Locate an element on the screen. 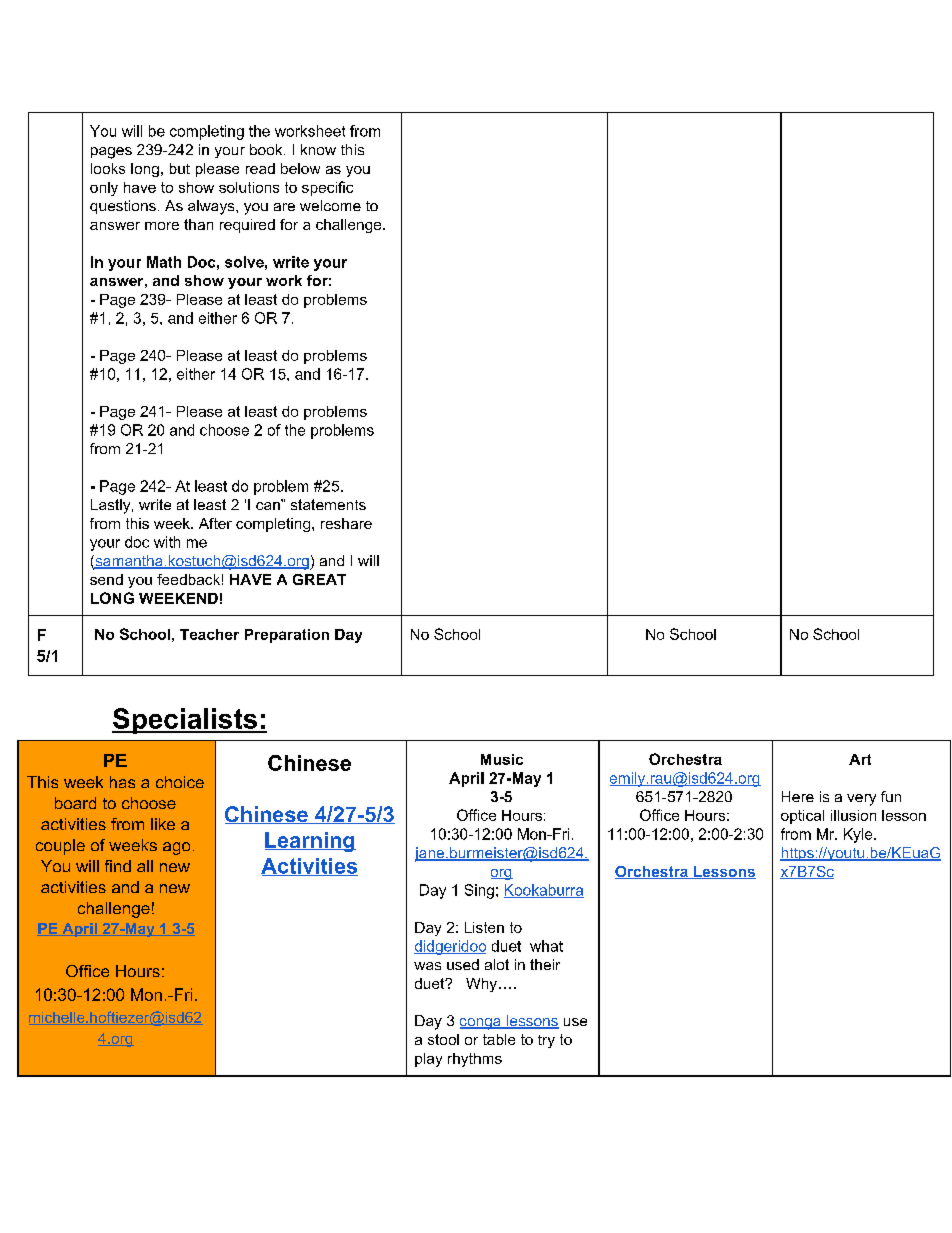 This screenshot has width=952, height=1233. welcome is located at coordinates (330, 205).
